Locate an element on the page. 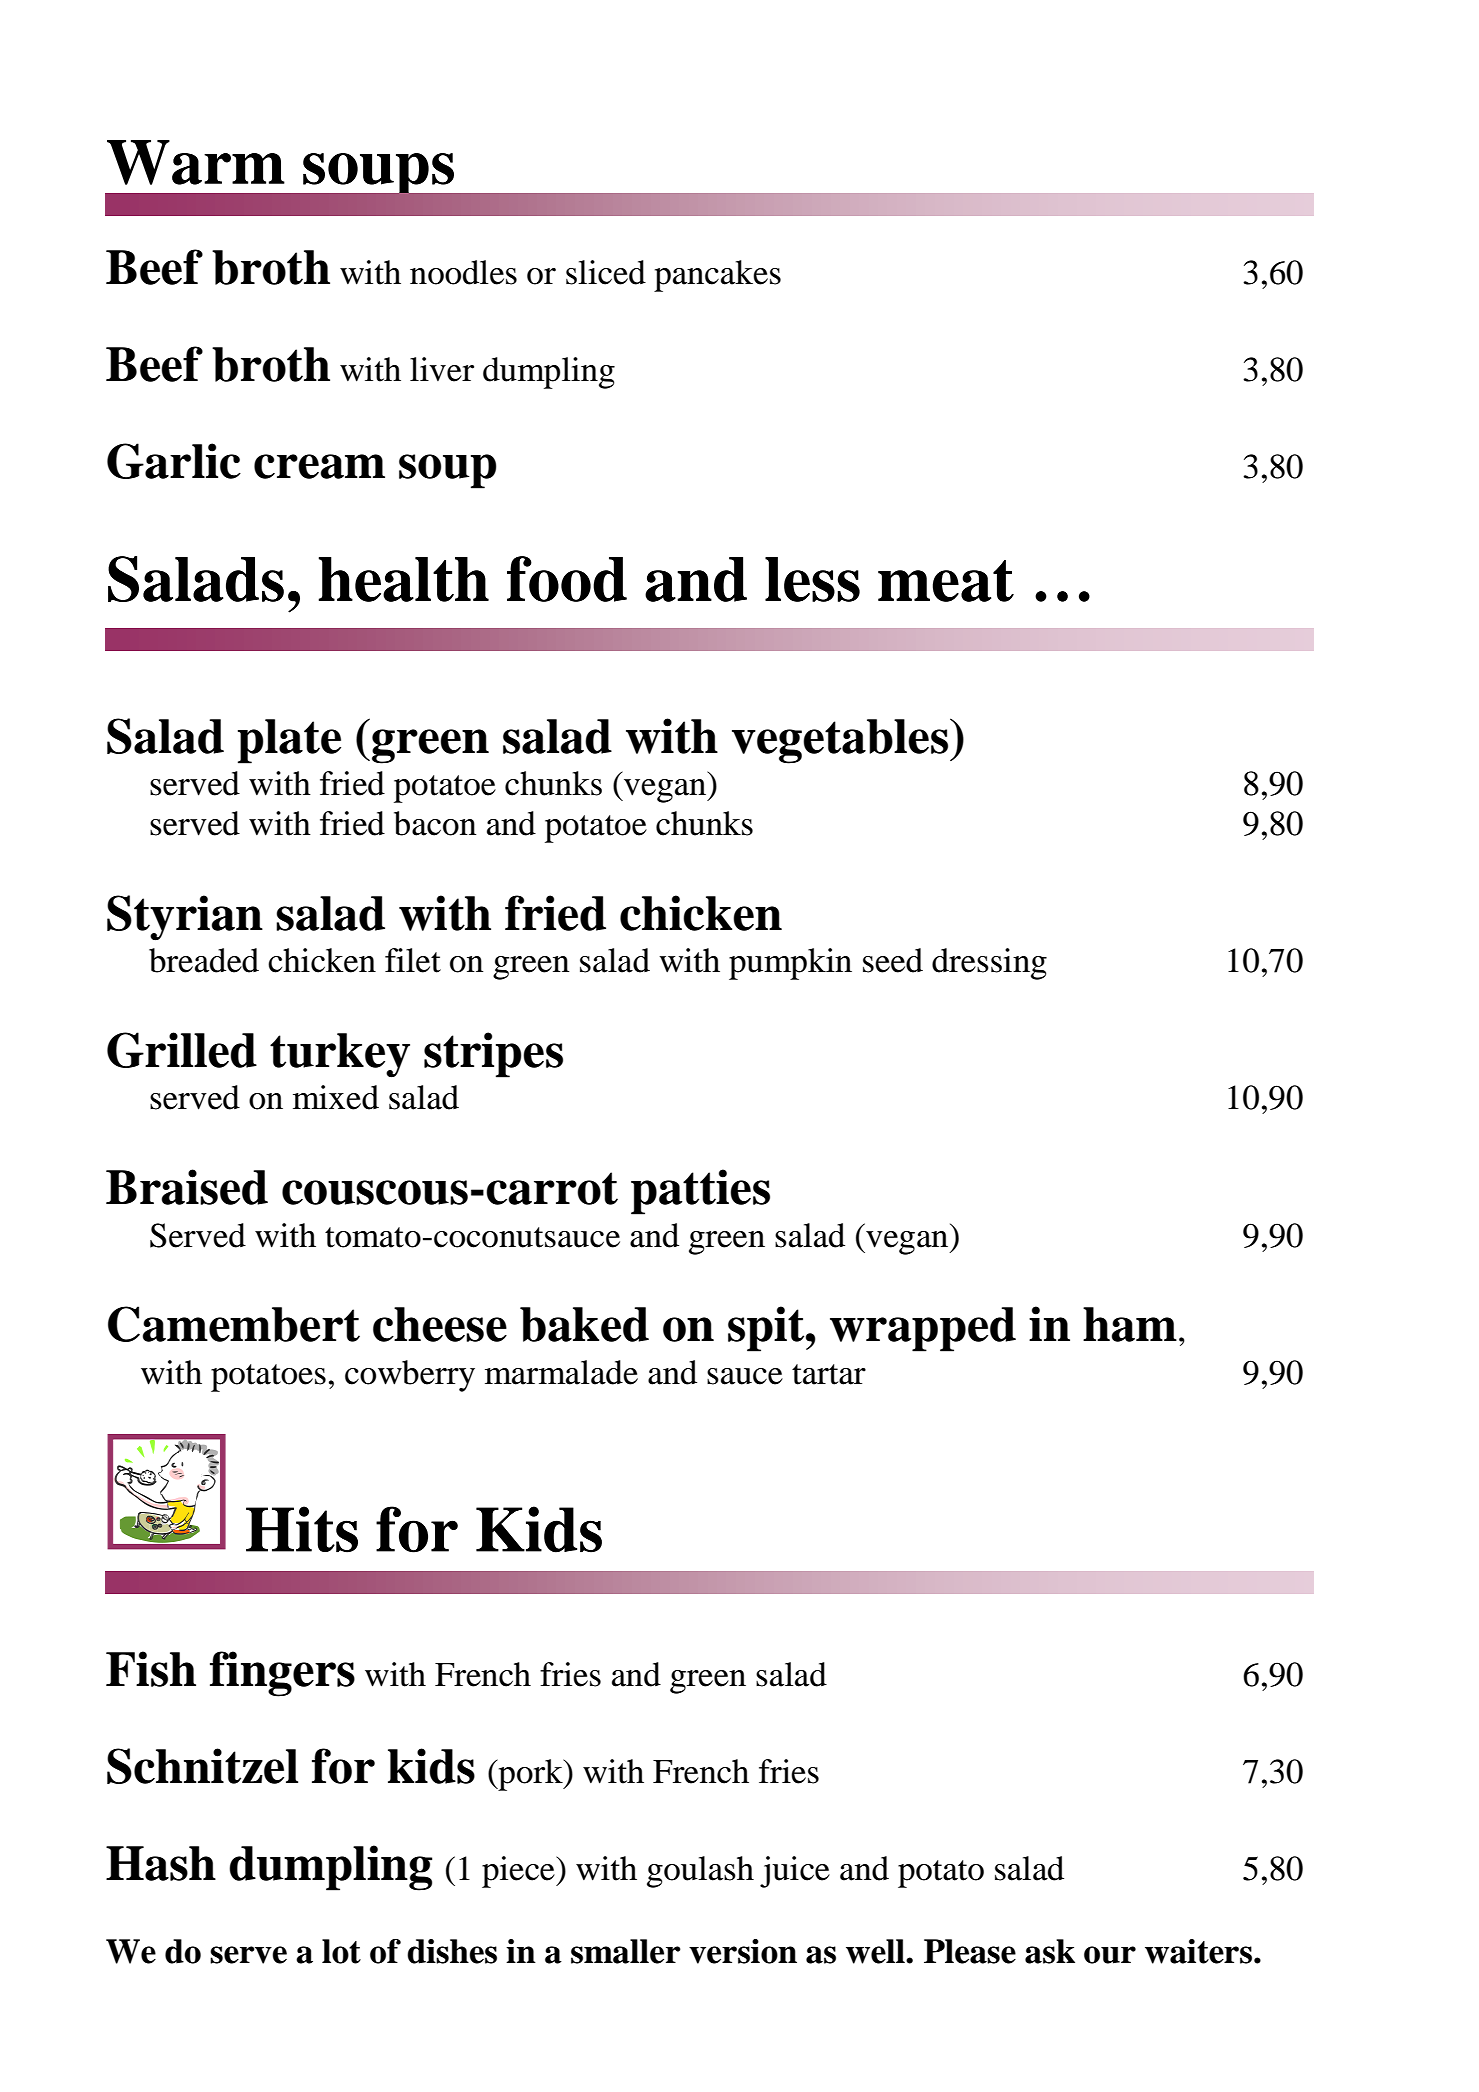 This document has width=1479, height=2092. Hits is located at coordinates (302, 1529).
